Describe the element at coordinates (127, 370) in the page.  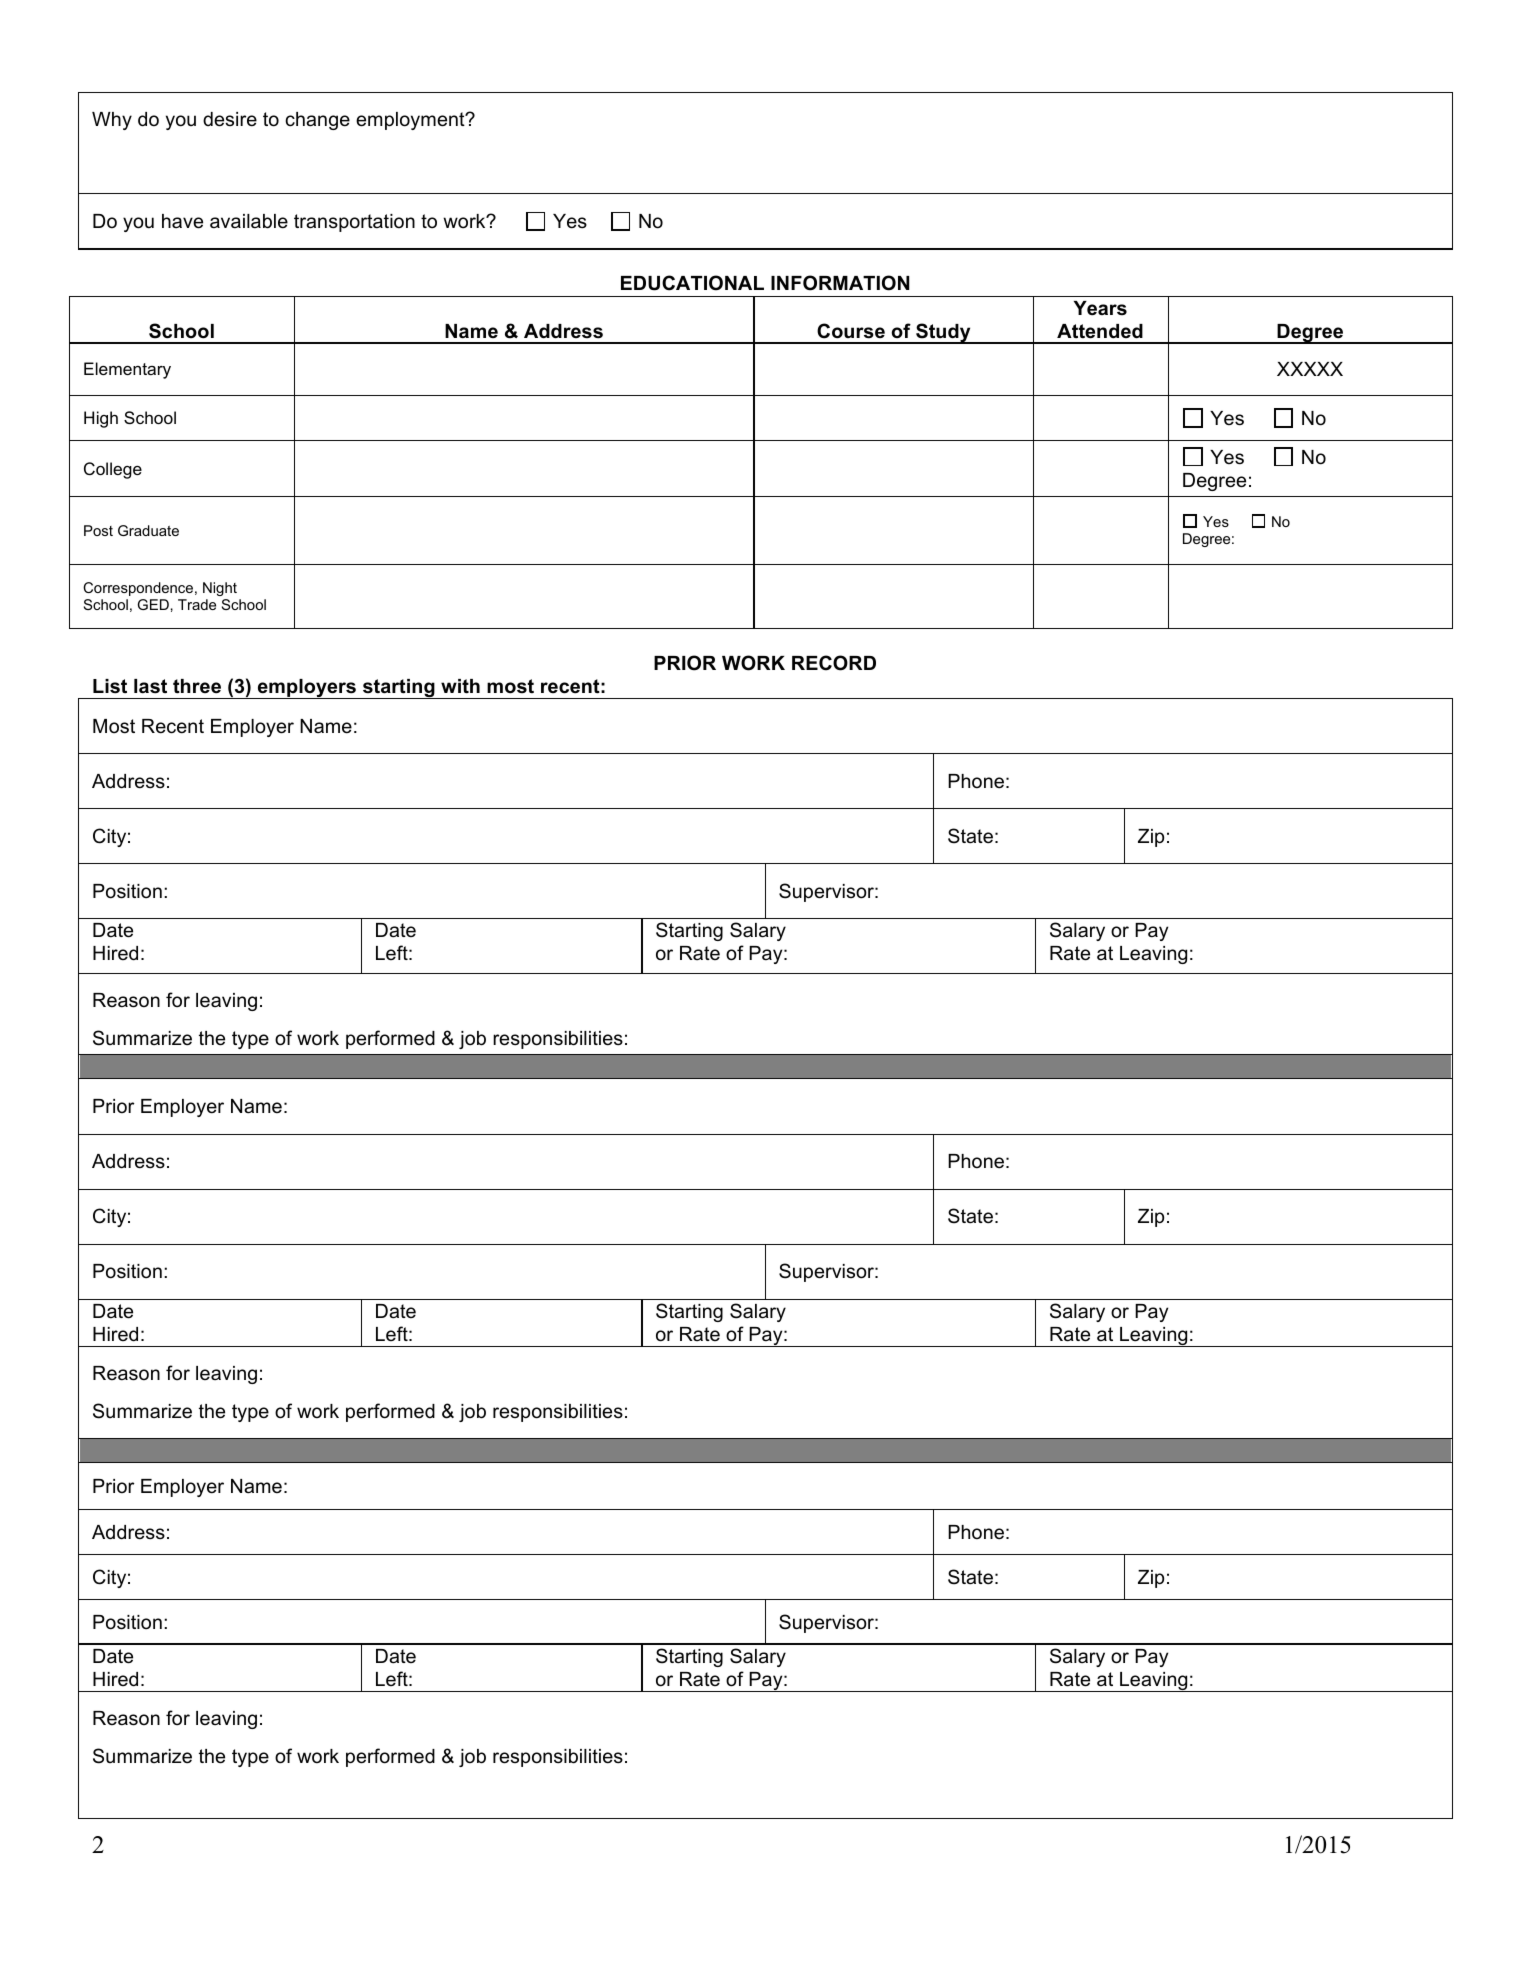
I see `Elementary` at that location.
